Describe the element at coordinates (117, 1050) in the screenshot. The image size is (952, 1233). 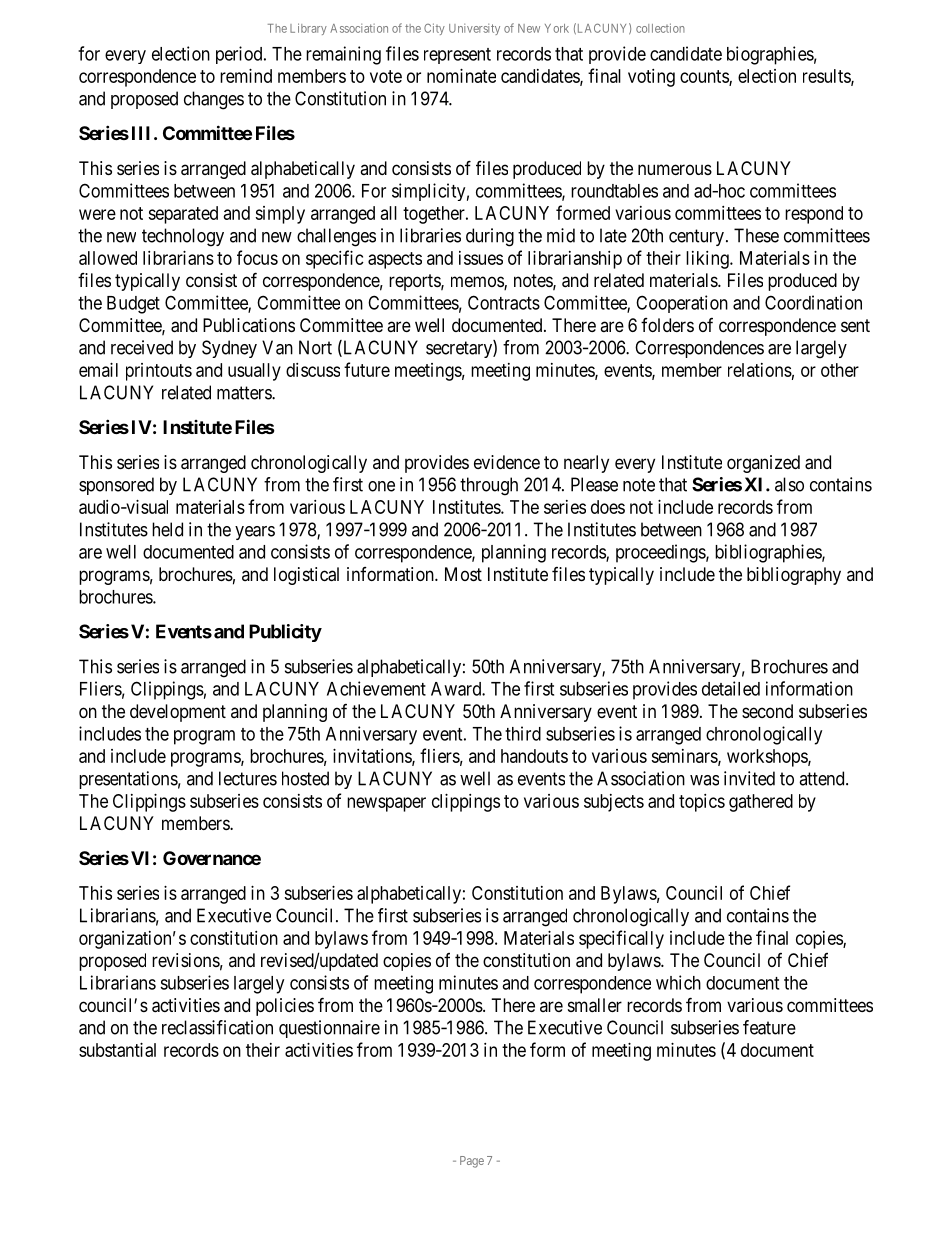
I see `substantial` at that location.
